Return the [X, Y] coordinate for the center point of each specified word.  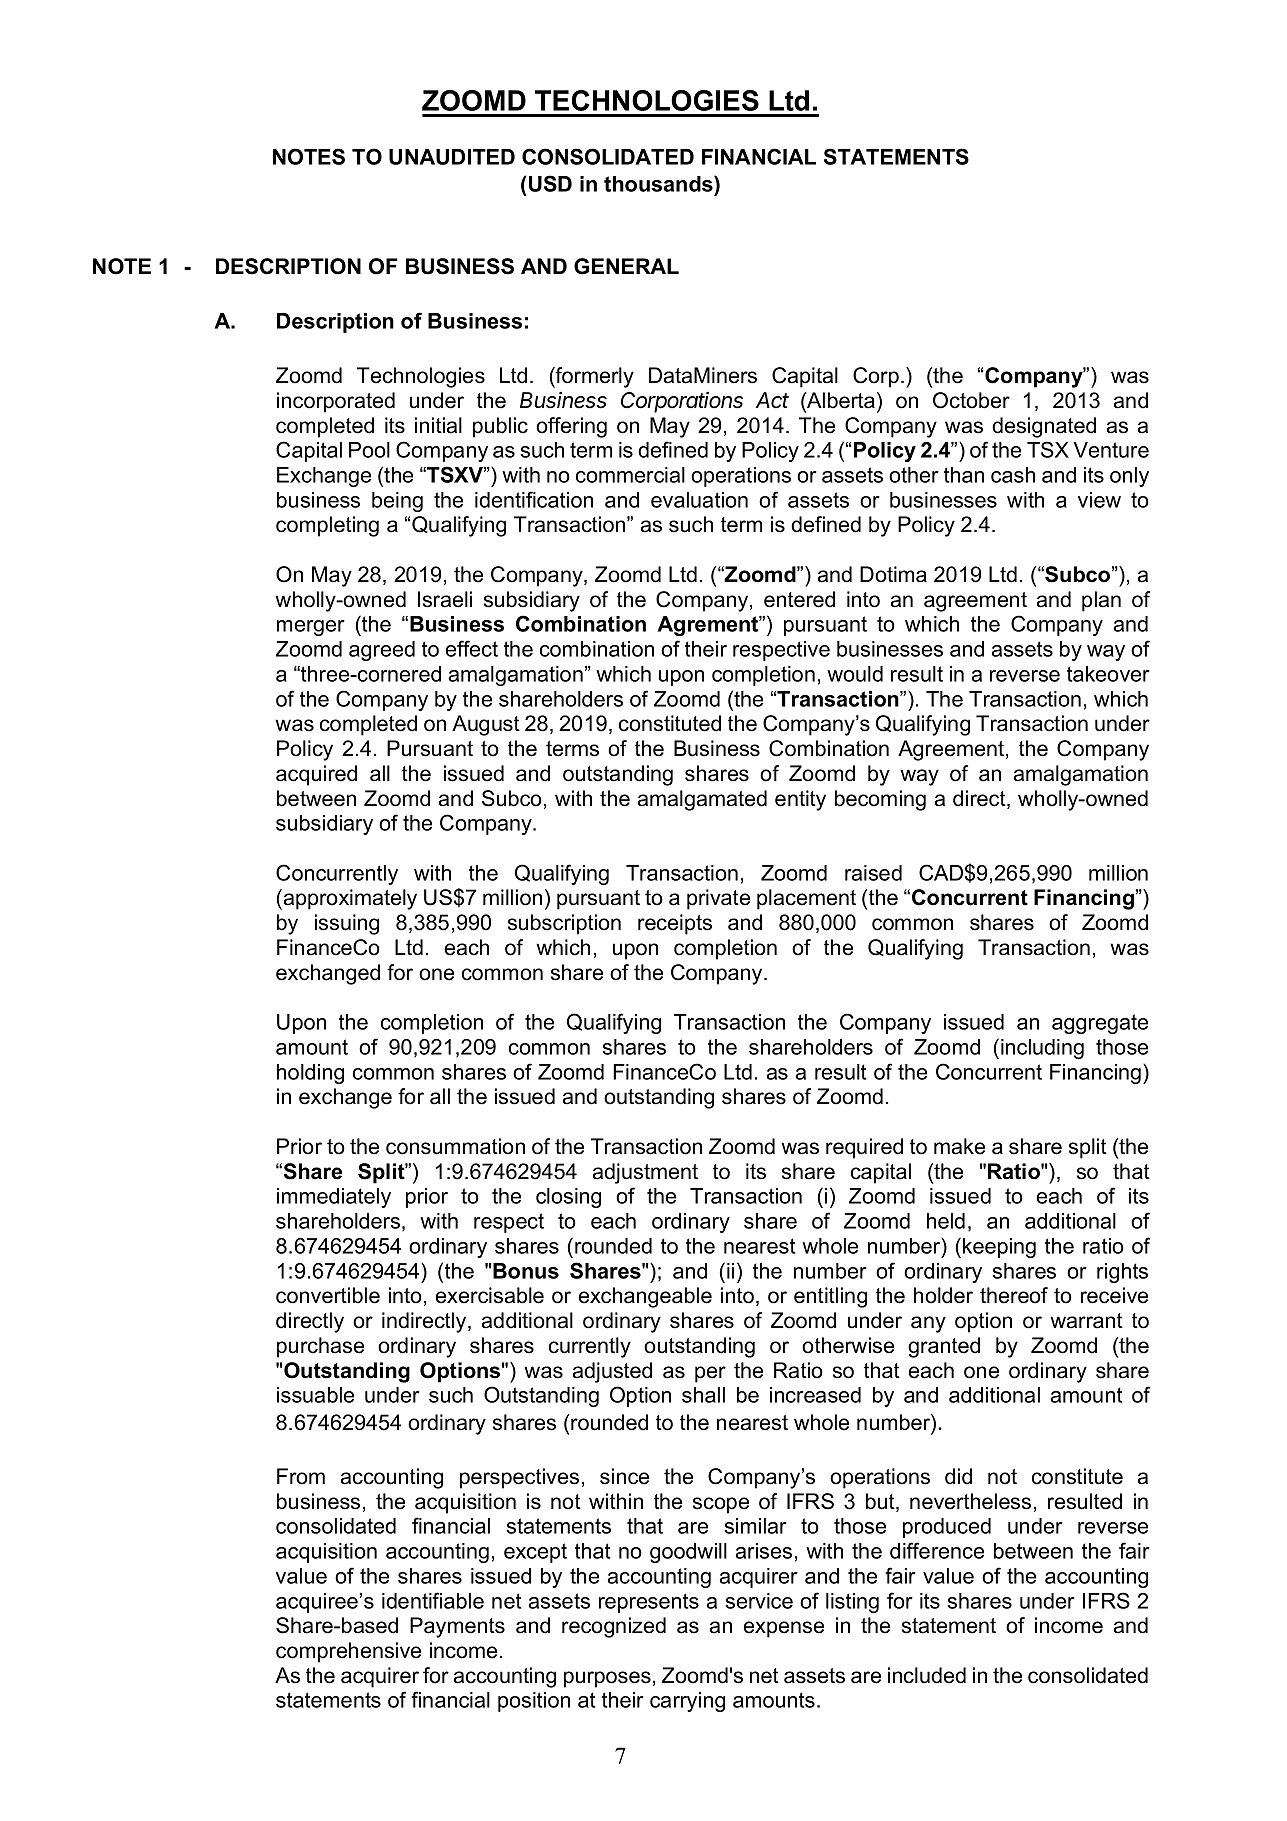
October [971, 400]
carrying [687, 1702]
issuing [347, 924]
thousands [659, 183]
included [927, 1675]
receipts [675, 924]
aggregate [1100, 1024]
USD [550, 183]
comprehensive [348, 1652]
